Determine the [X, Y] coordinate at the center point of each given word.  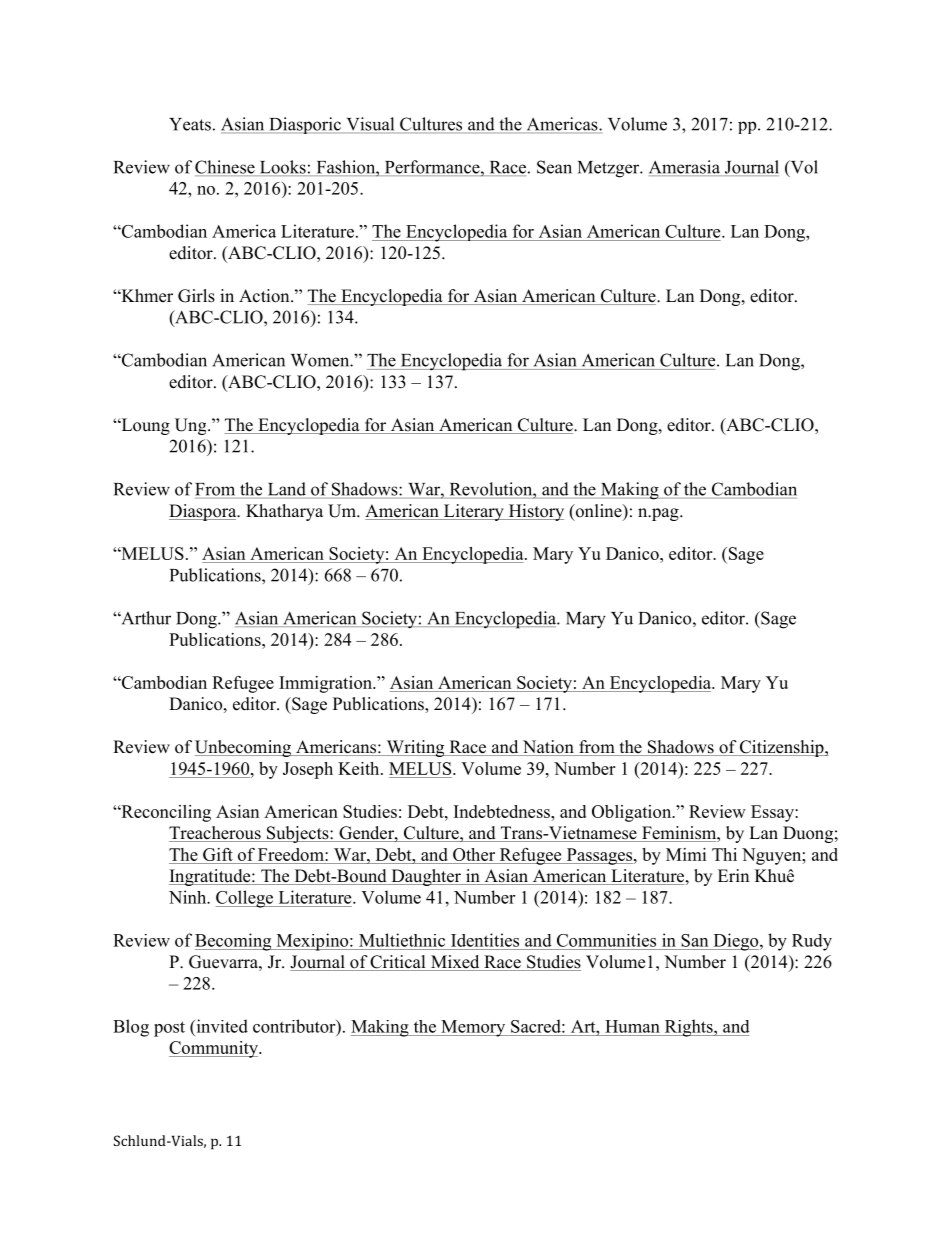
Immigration [326, 684]
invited [221, 1026]
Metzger [610, 169]
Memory [473, 1028]
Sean [554, 167]
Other [474, 854]
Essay [773, 813]
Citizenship [782, 748]
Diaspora [204, 512]
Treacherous [216, 834]
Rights [688, 1028]
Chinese [226, 168]
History [535, 512]
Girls [196, 296]
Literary [474, 512]
